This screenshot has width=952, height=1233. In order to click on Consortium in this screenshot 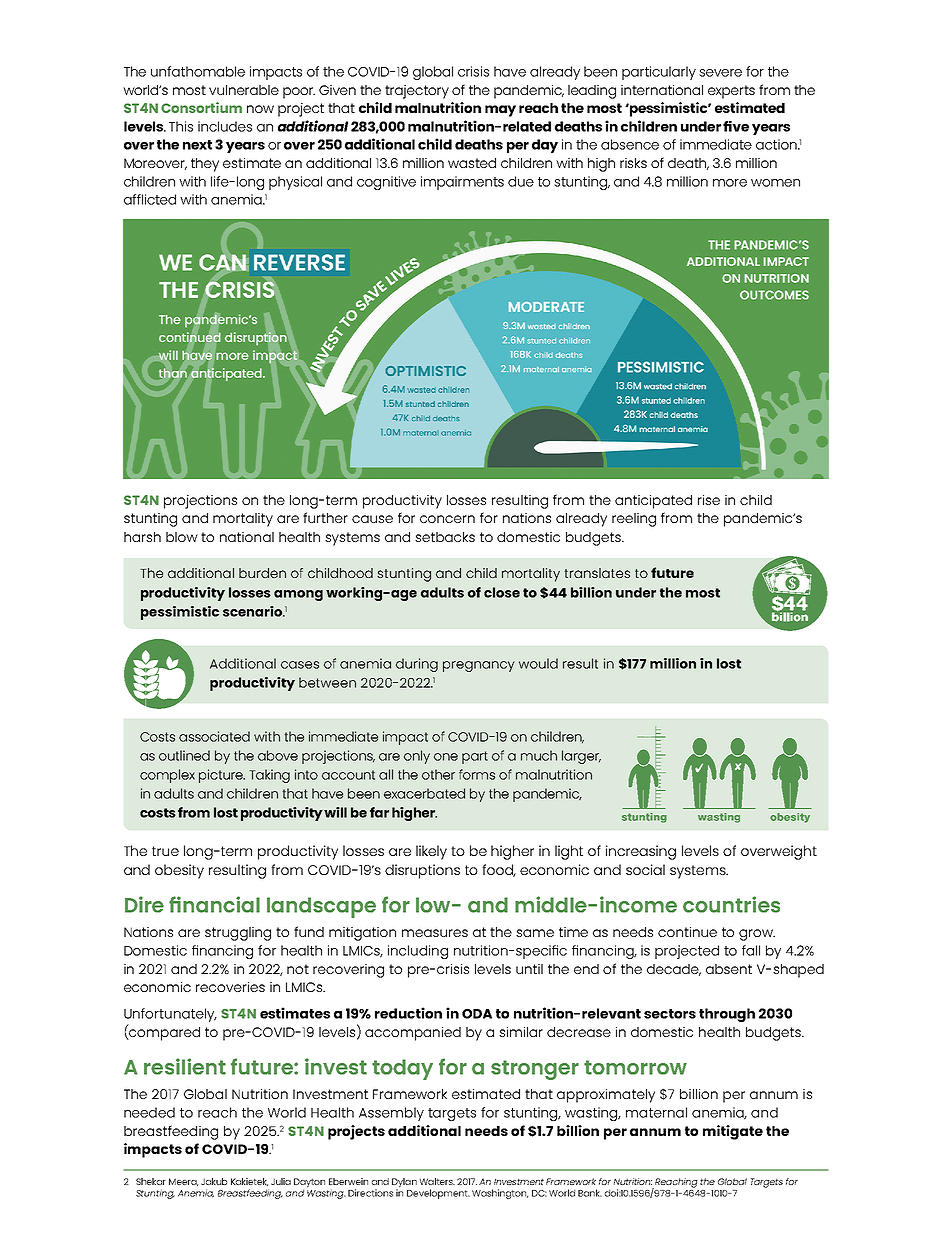, I will do `click(201, 107)`.
